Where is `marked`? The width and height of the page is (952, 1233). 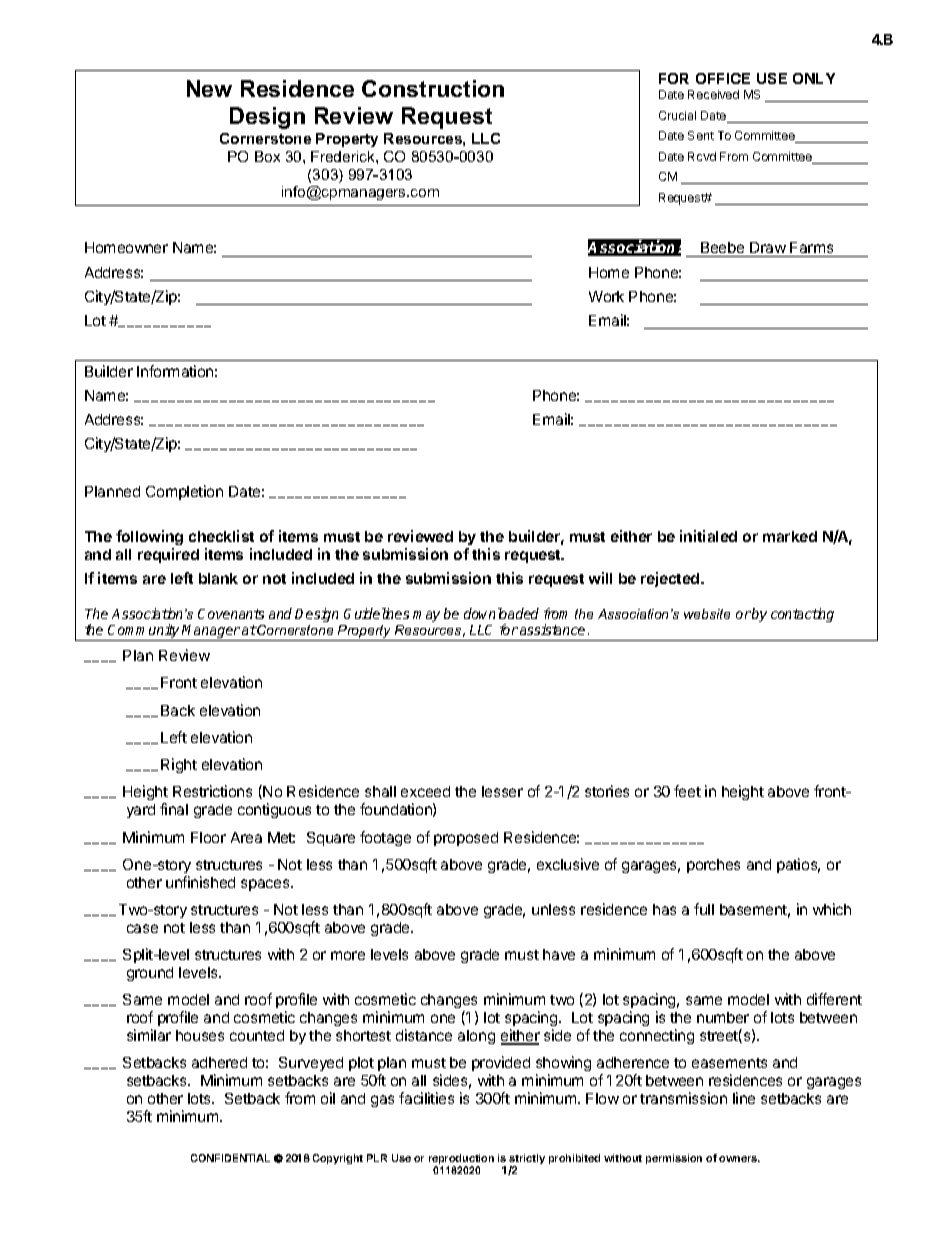 marked is located at coordinates (790, 536).
